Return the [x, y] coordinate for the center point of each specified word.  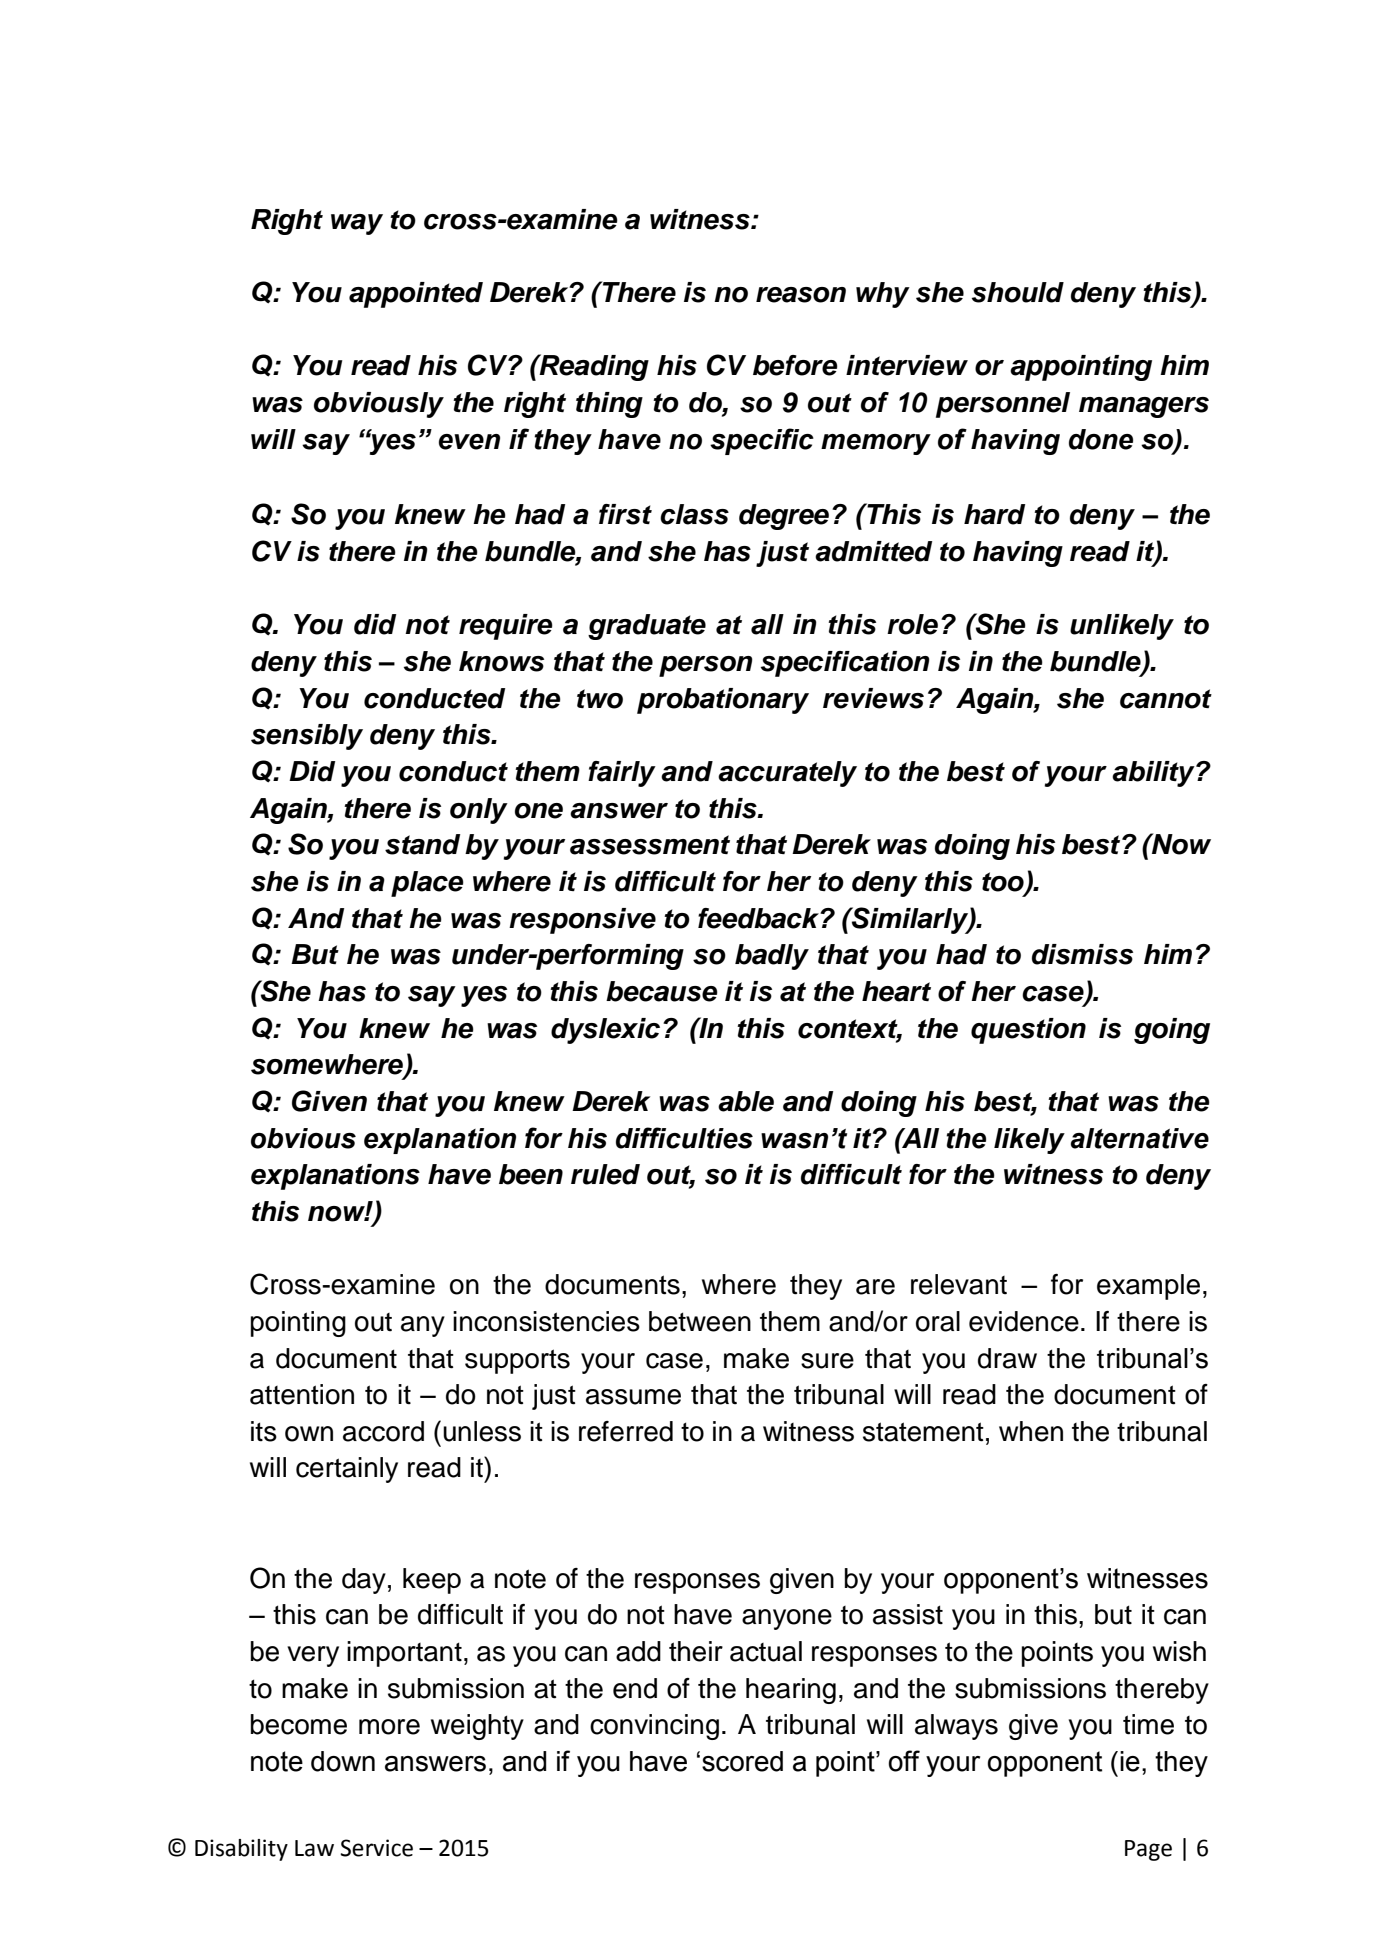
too [1004, 883]
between [700, 1321]
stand [422, 844]
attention [302, 1394]
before [795, 365]
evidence [1024, 1321]
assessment [650, 845]
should [1018, 292]
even [469, 442]
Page [1148, 1850]
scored [742, 1761]
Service [376, 1848]
